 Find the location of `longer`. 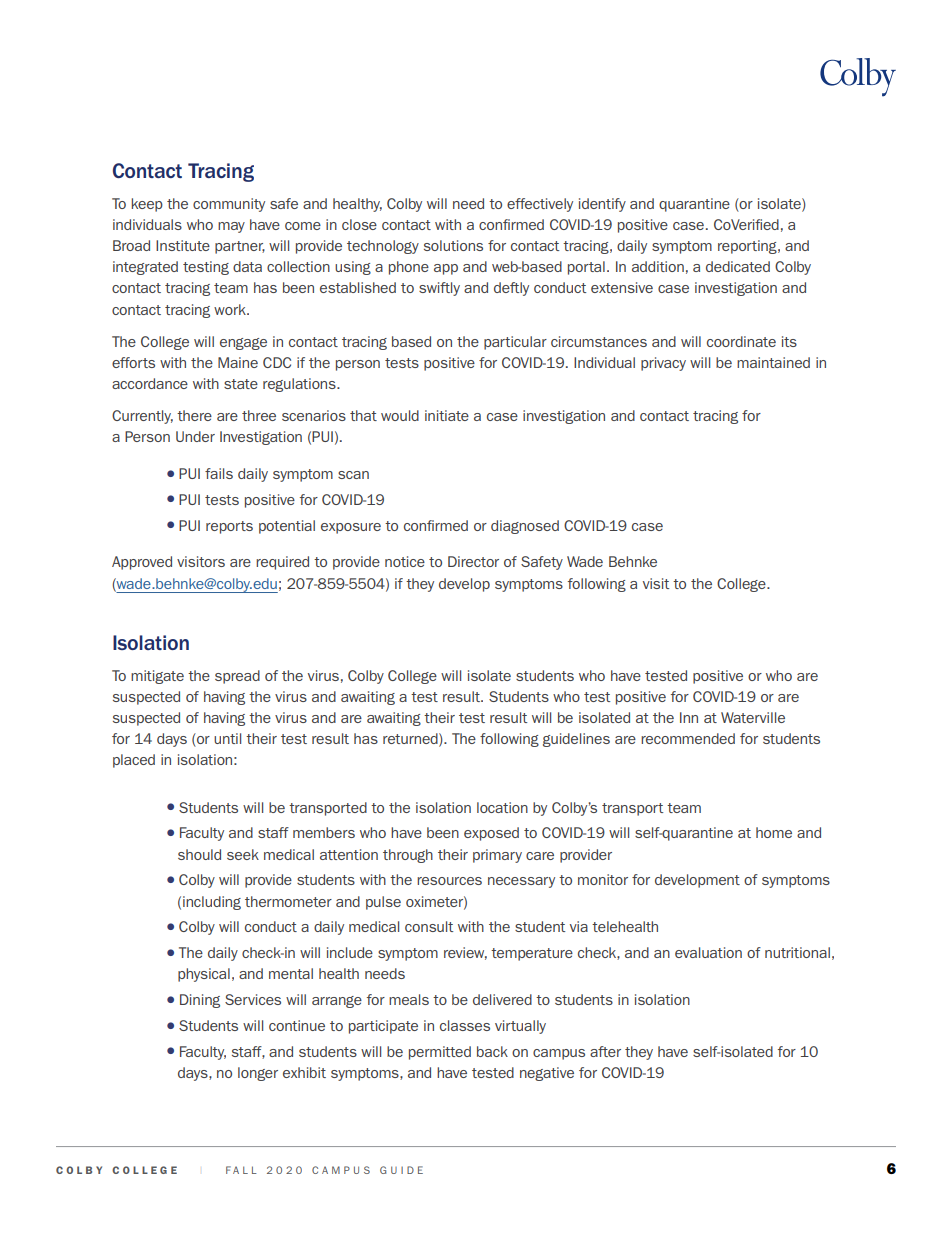

longer is located at coordinates (258, 1074).
